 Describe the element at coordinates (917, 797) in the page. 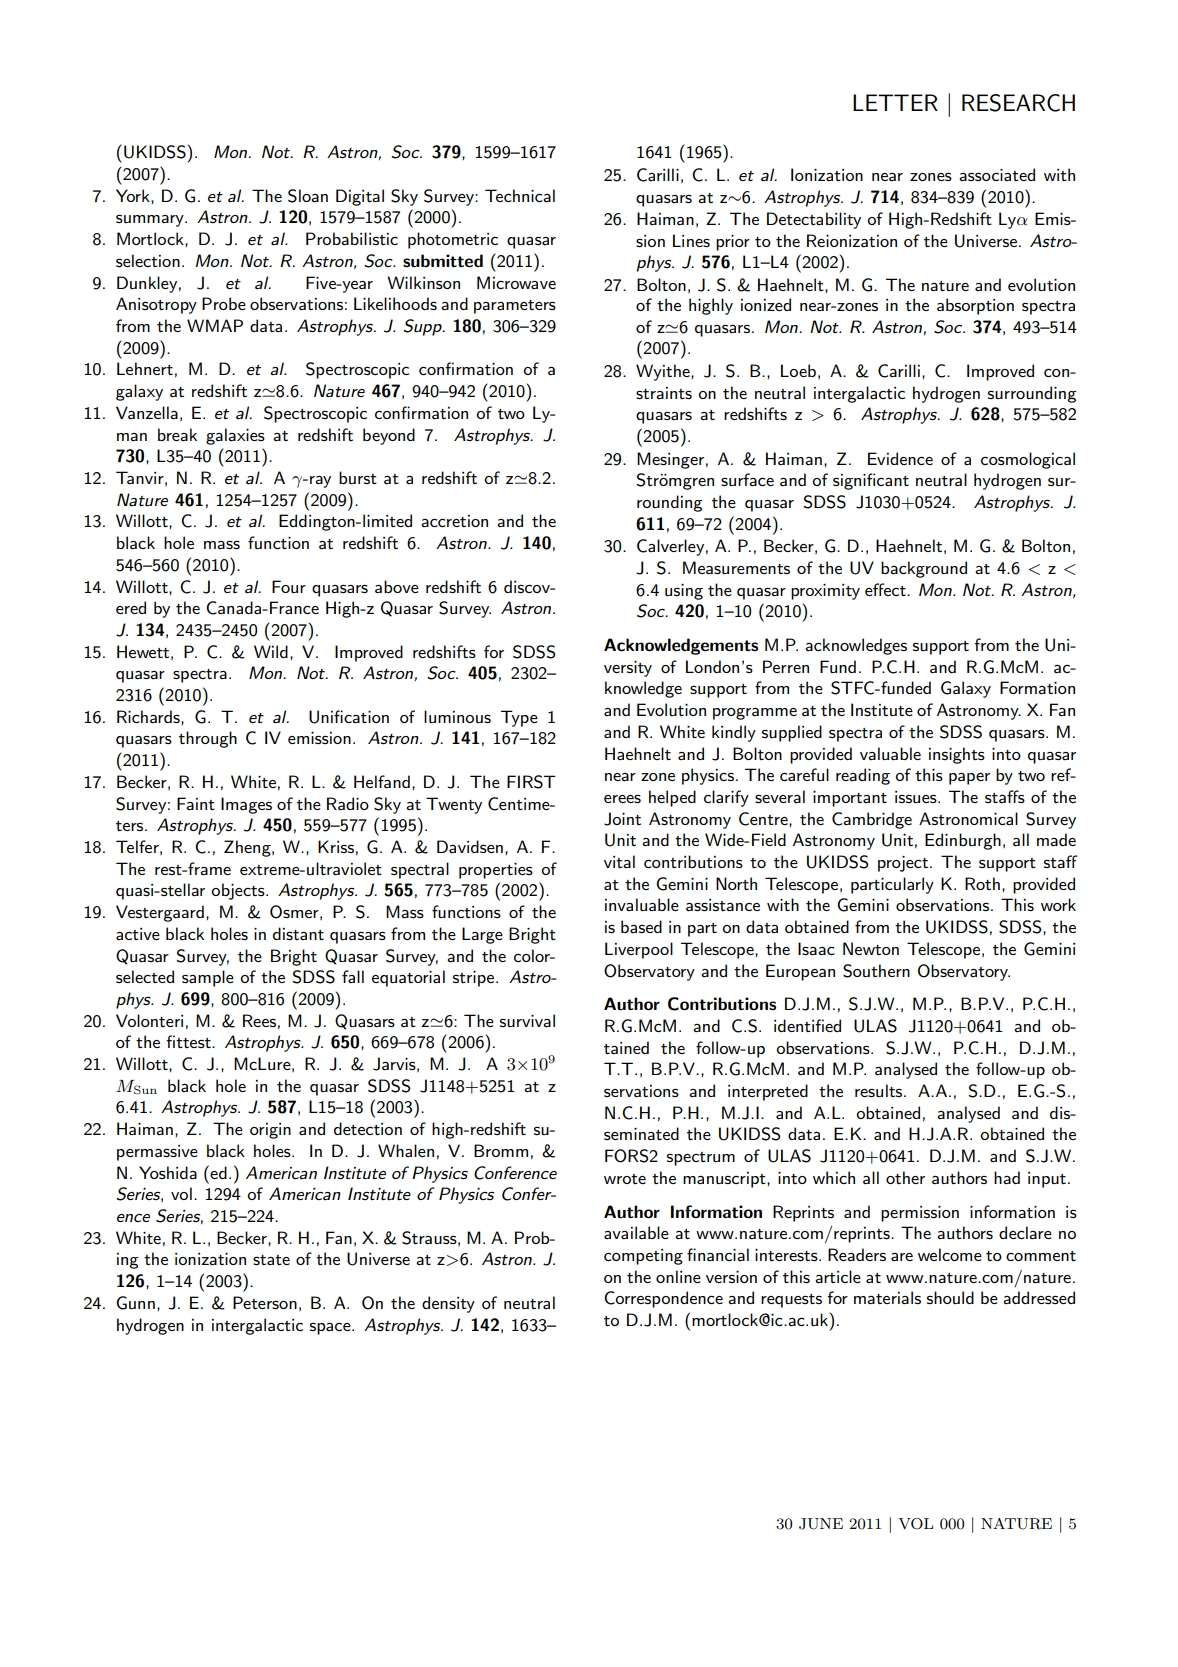

I see `issues` at that location.
